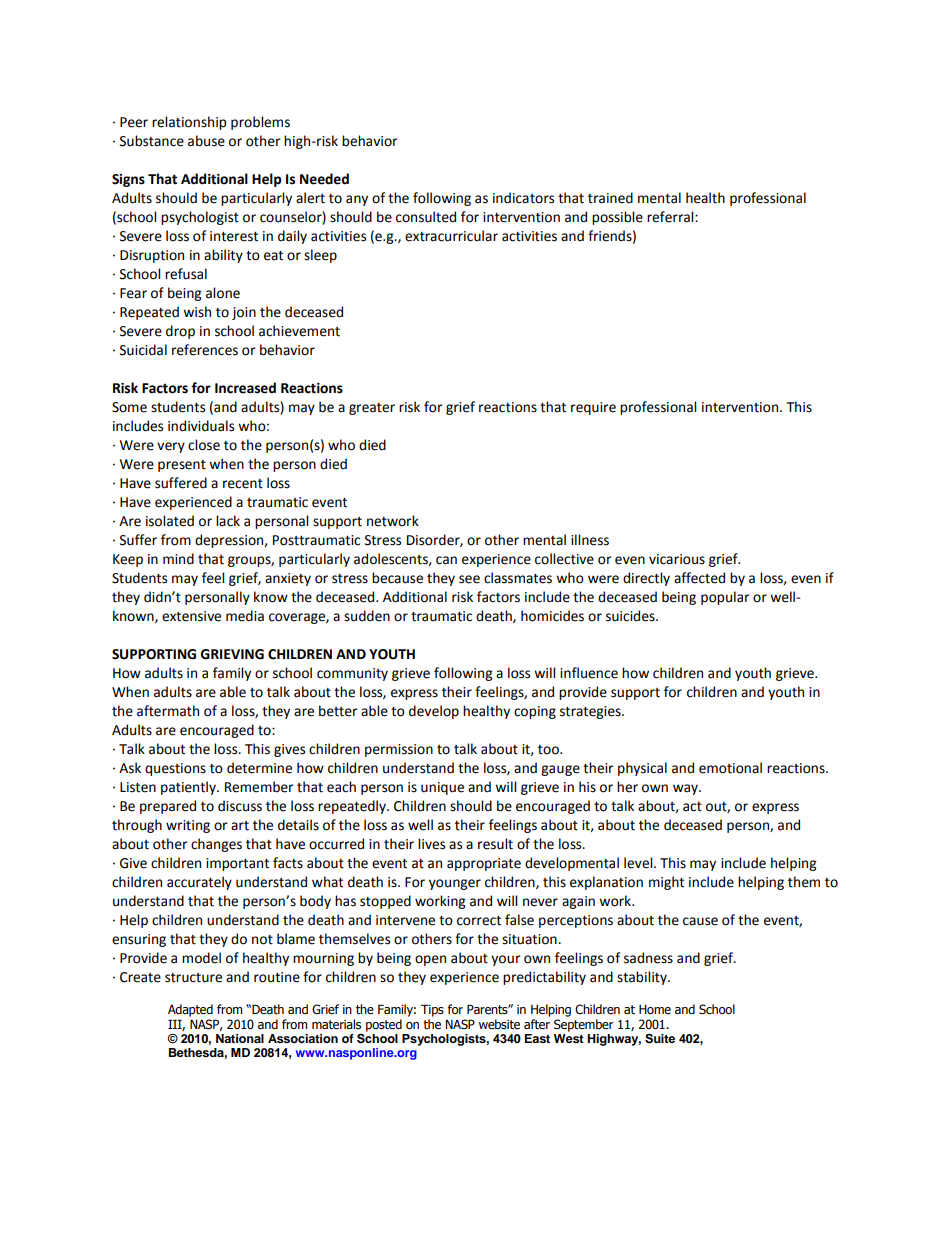 Image resolution: width=952 pixels, height=1233 pixels. I want to click on physical, so click(642, 769).
